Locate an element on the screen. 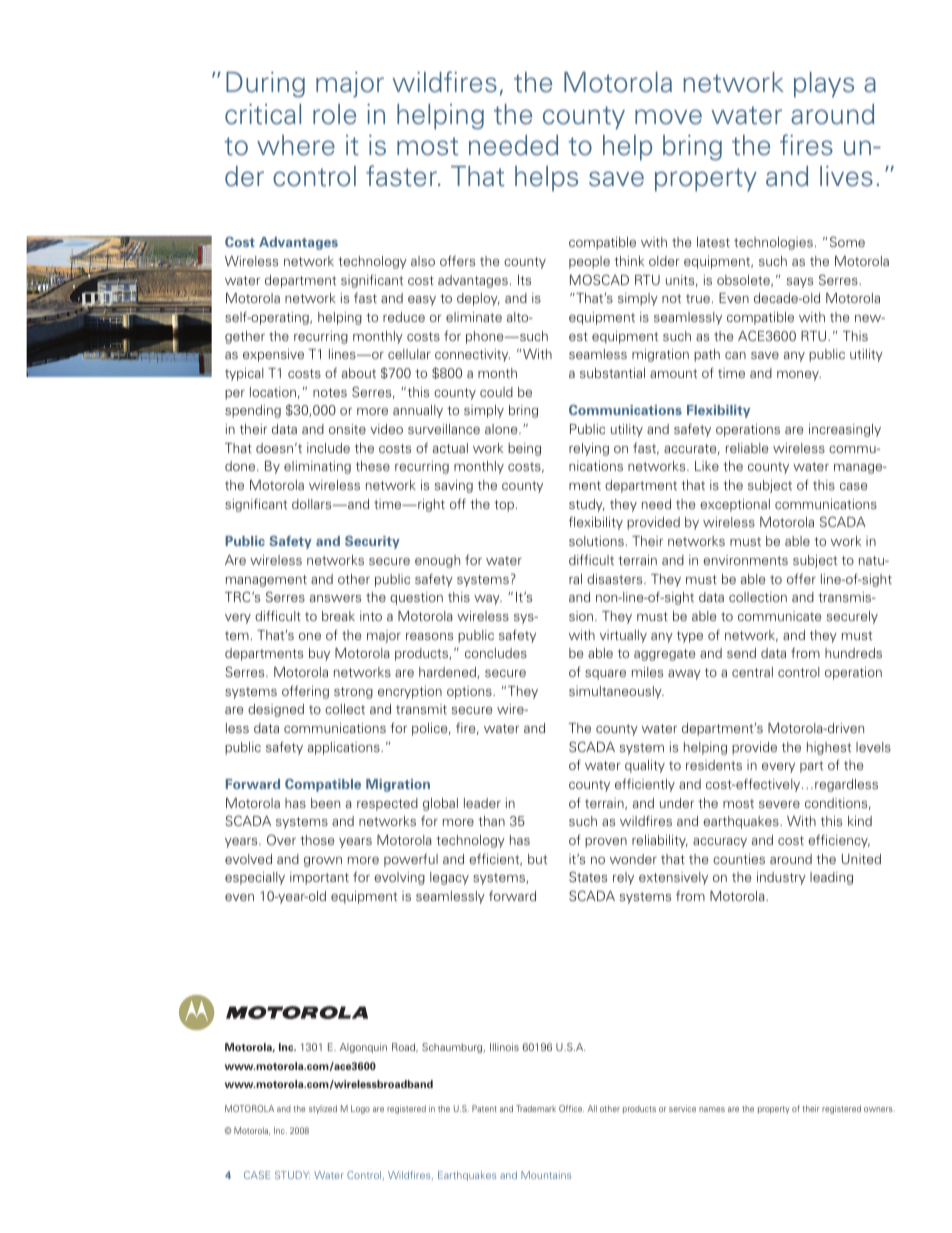  move is located at coordinates (668, 117).
